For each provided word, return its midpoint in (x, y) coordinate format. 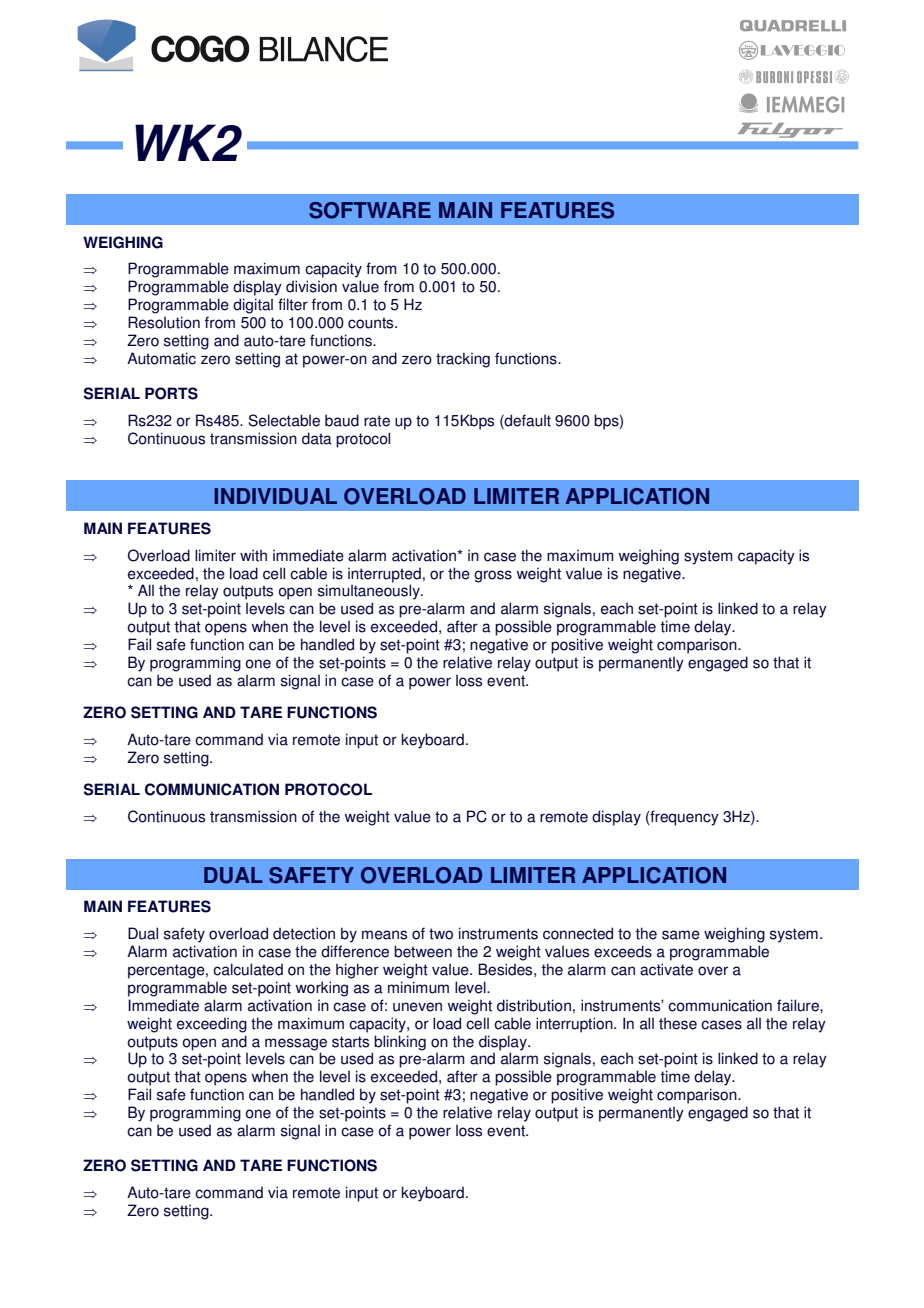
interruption (575, 1025)
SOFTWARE (370, 210)
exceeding (212, 1025)
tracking (463, 360)
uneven (417, 1007)
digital (253, 306)
